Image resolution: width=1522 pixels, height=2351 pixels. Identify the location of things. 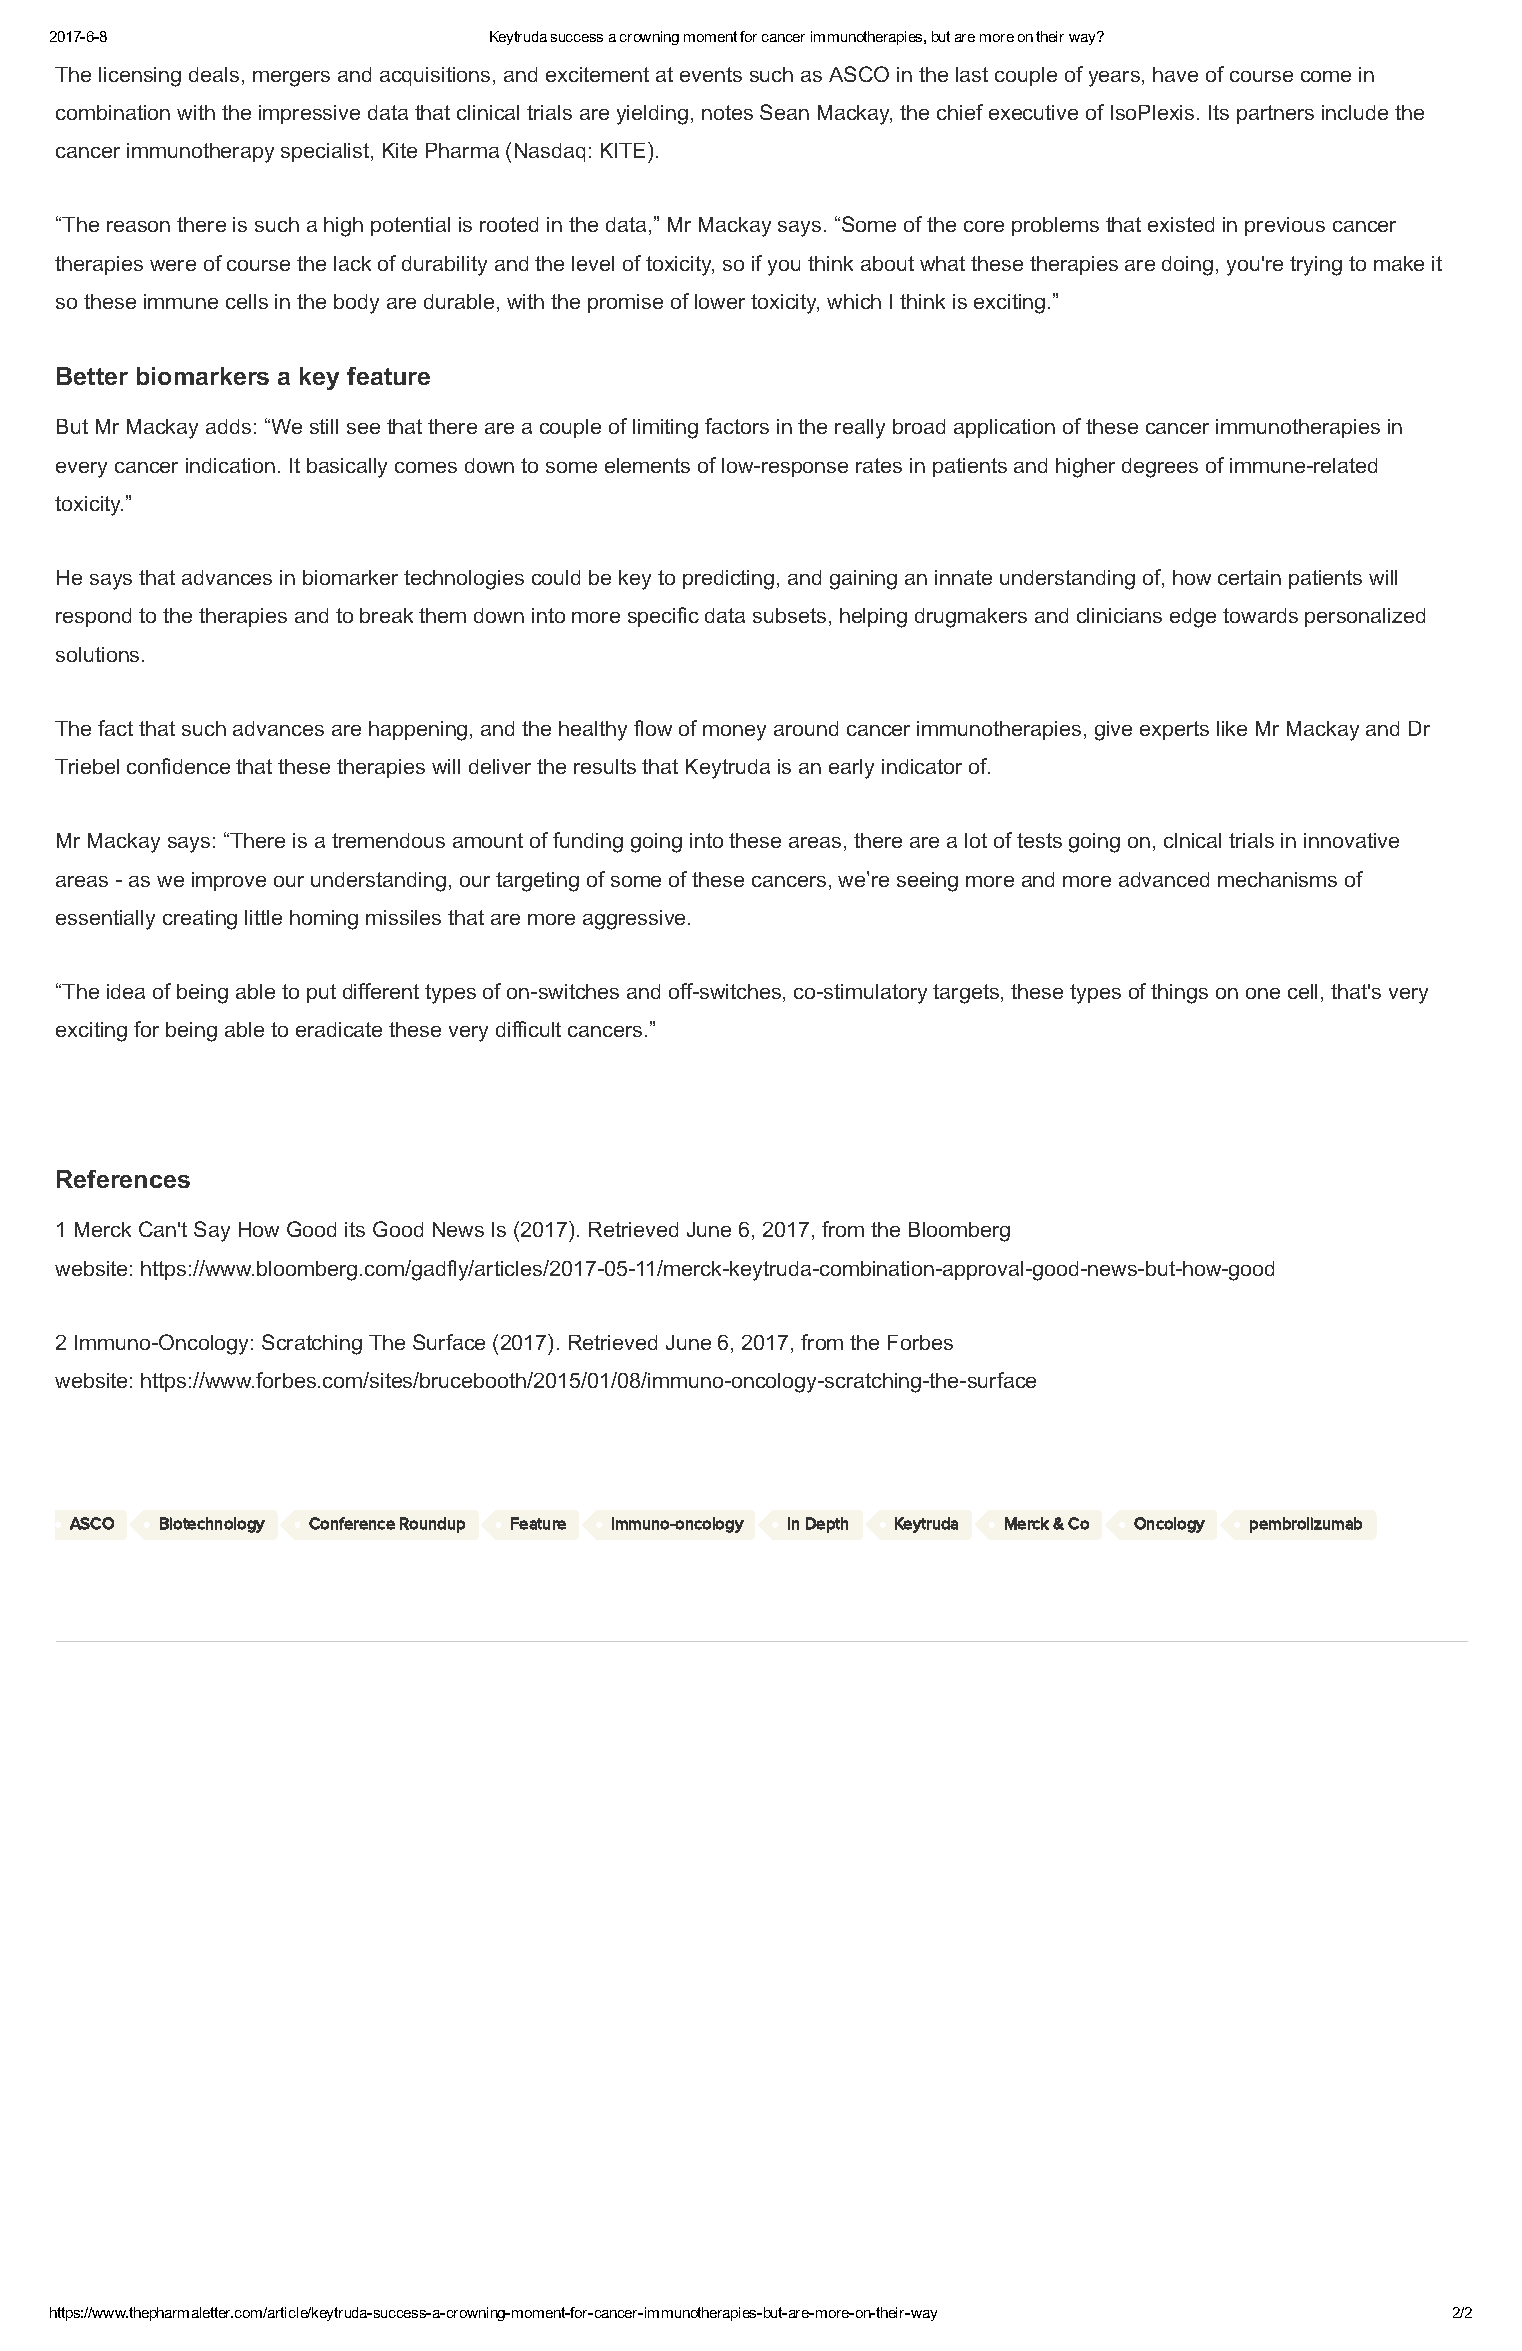
(1179, 994).
